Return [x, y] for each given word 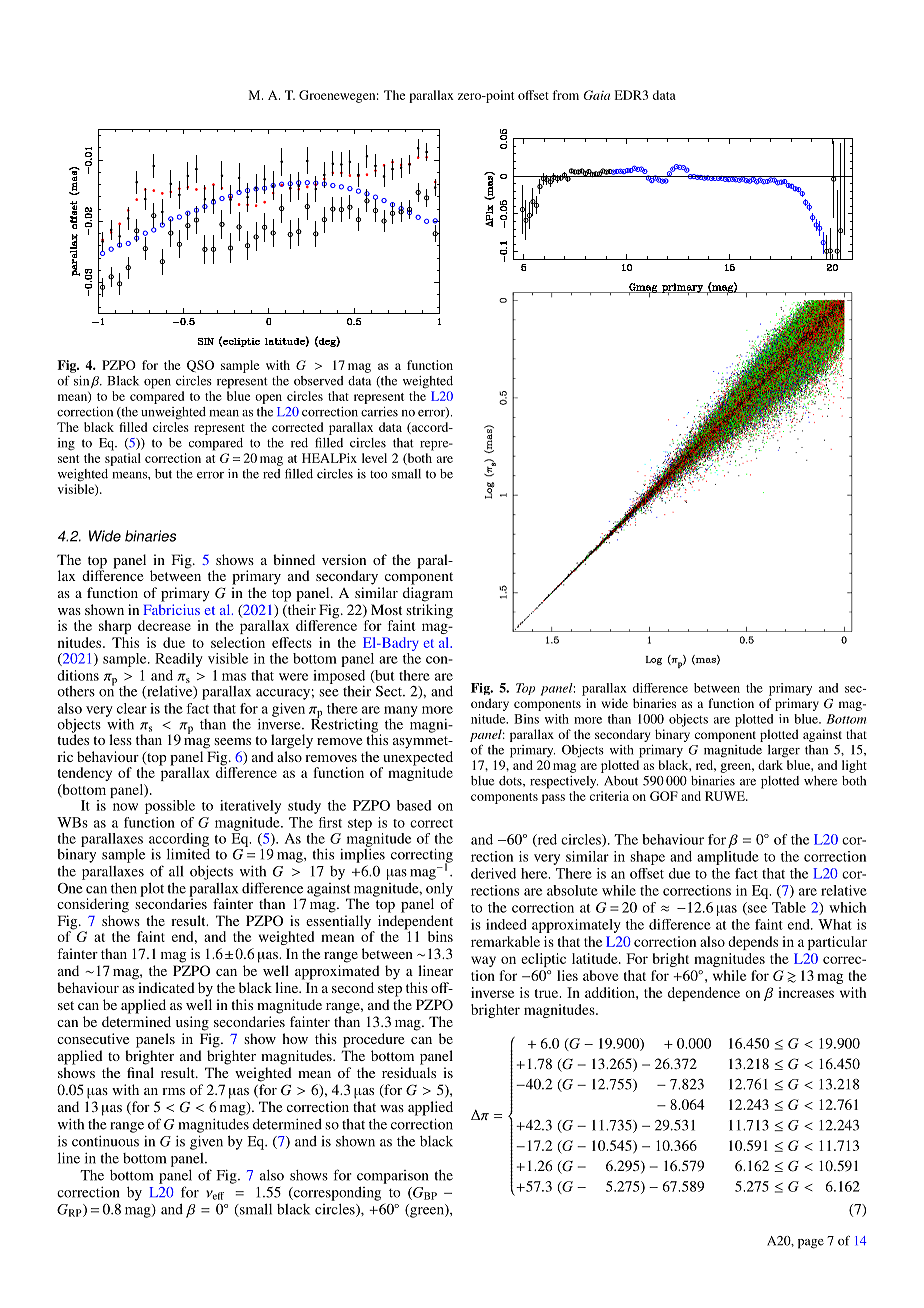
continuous [105, 1141]
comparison [392, 1177]
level [374, 458]
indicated [166, 987]
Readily [179, 660]
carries [379, 412]
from [565, 95]
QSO [200, 366]
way [483, 961]
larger [784, 751]
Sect [390, 691]
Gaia [596, 95]
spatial [123, 459]
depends [753, 943]
